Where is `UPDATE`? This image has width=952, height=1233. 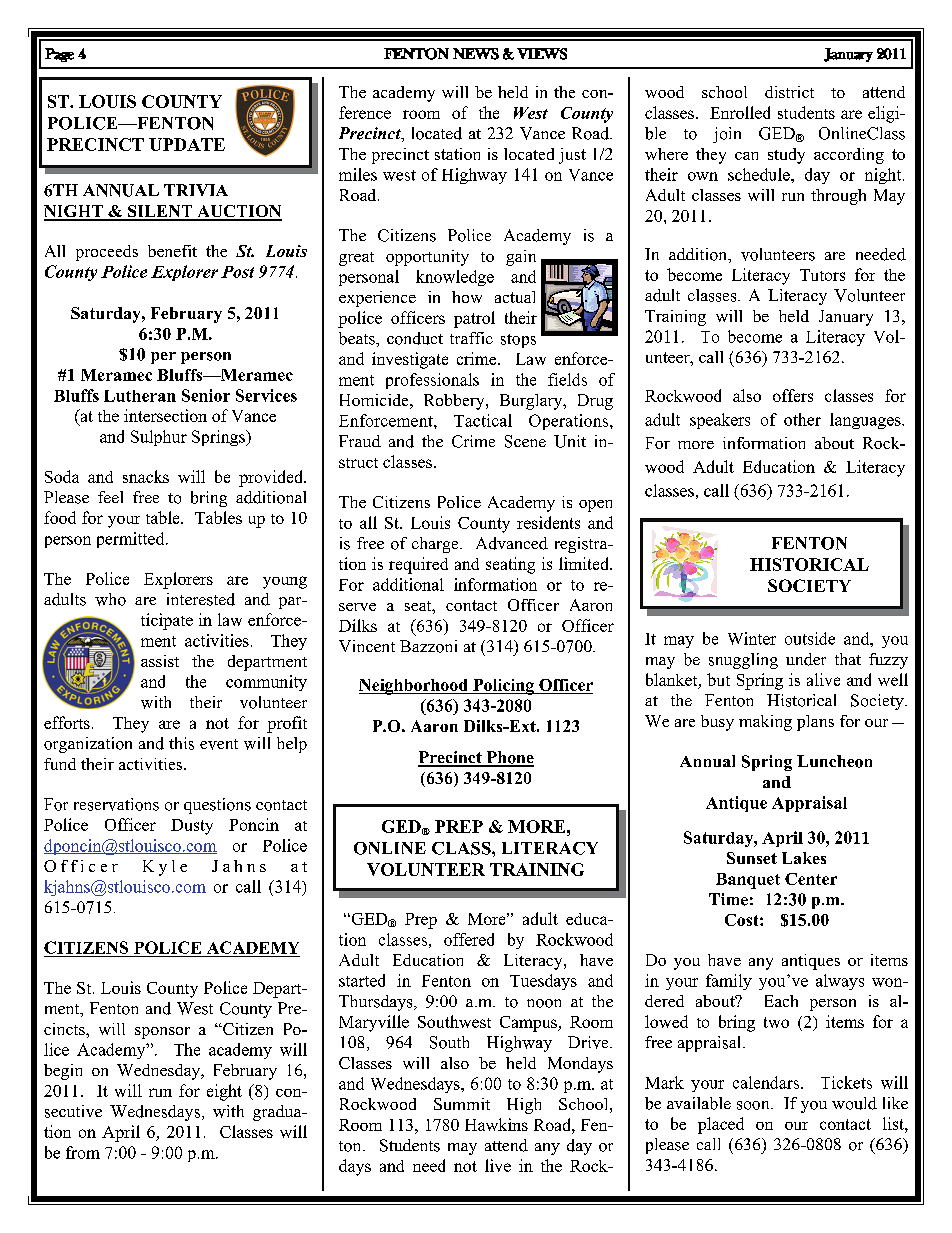
UPDATE is located at coordinates (187, 144).
